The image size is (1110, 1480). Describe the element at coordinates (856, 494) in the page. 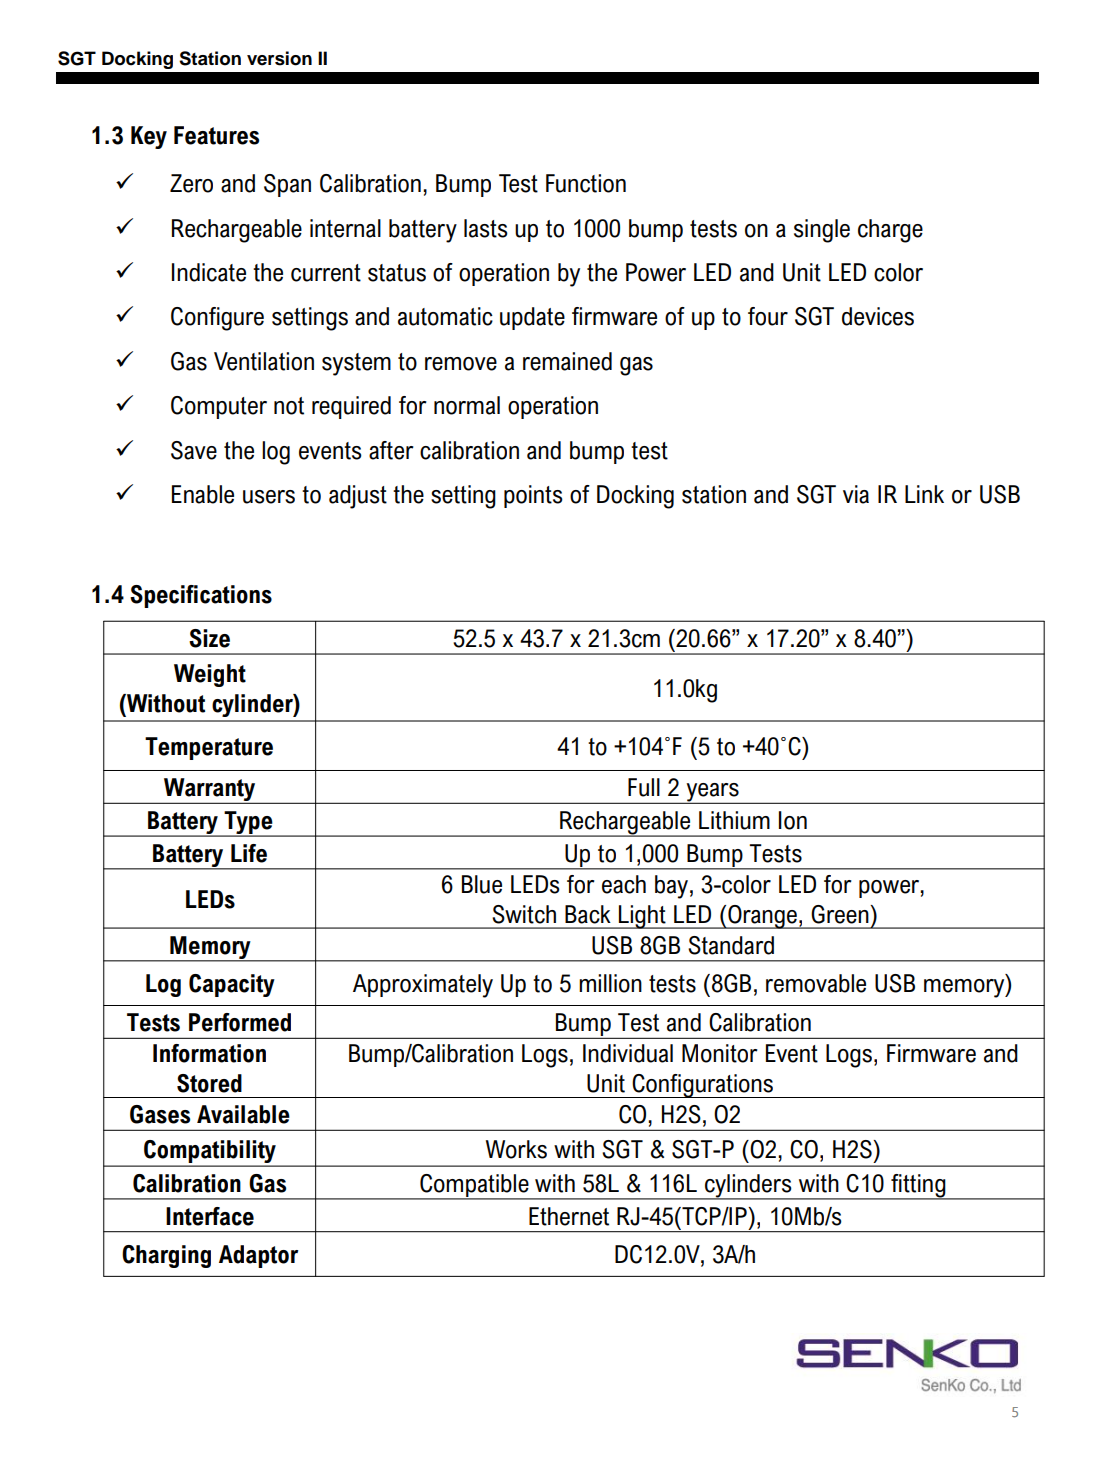

I see `via` at that location.
